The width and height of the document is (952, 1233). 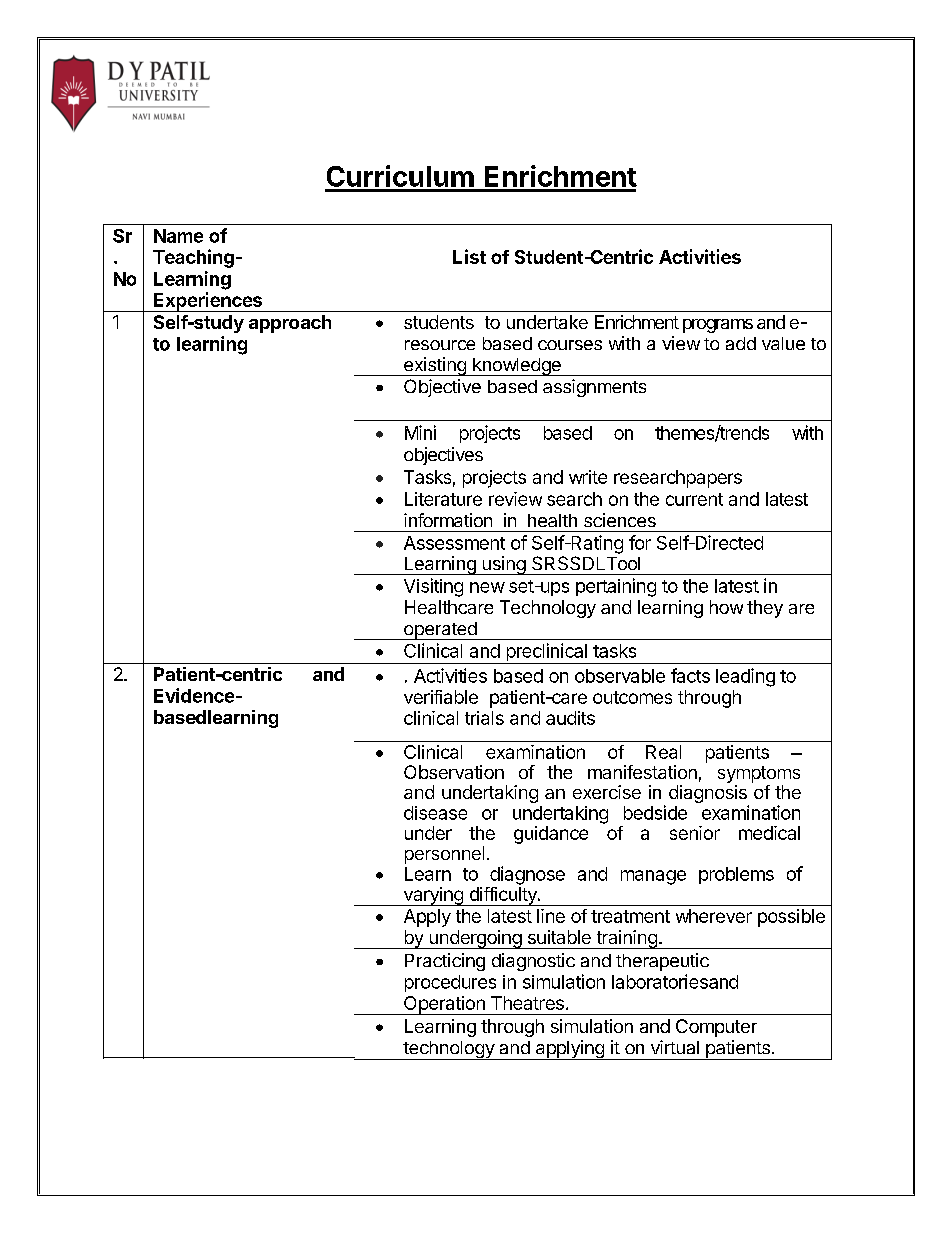 I want to click on programs, so click(x=718, y=326).
